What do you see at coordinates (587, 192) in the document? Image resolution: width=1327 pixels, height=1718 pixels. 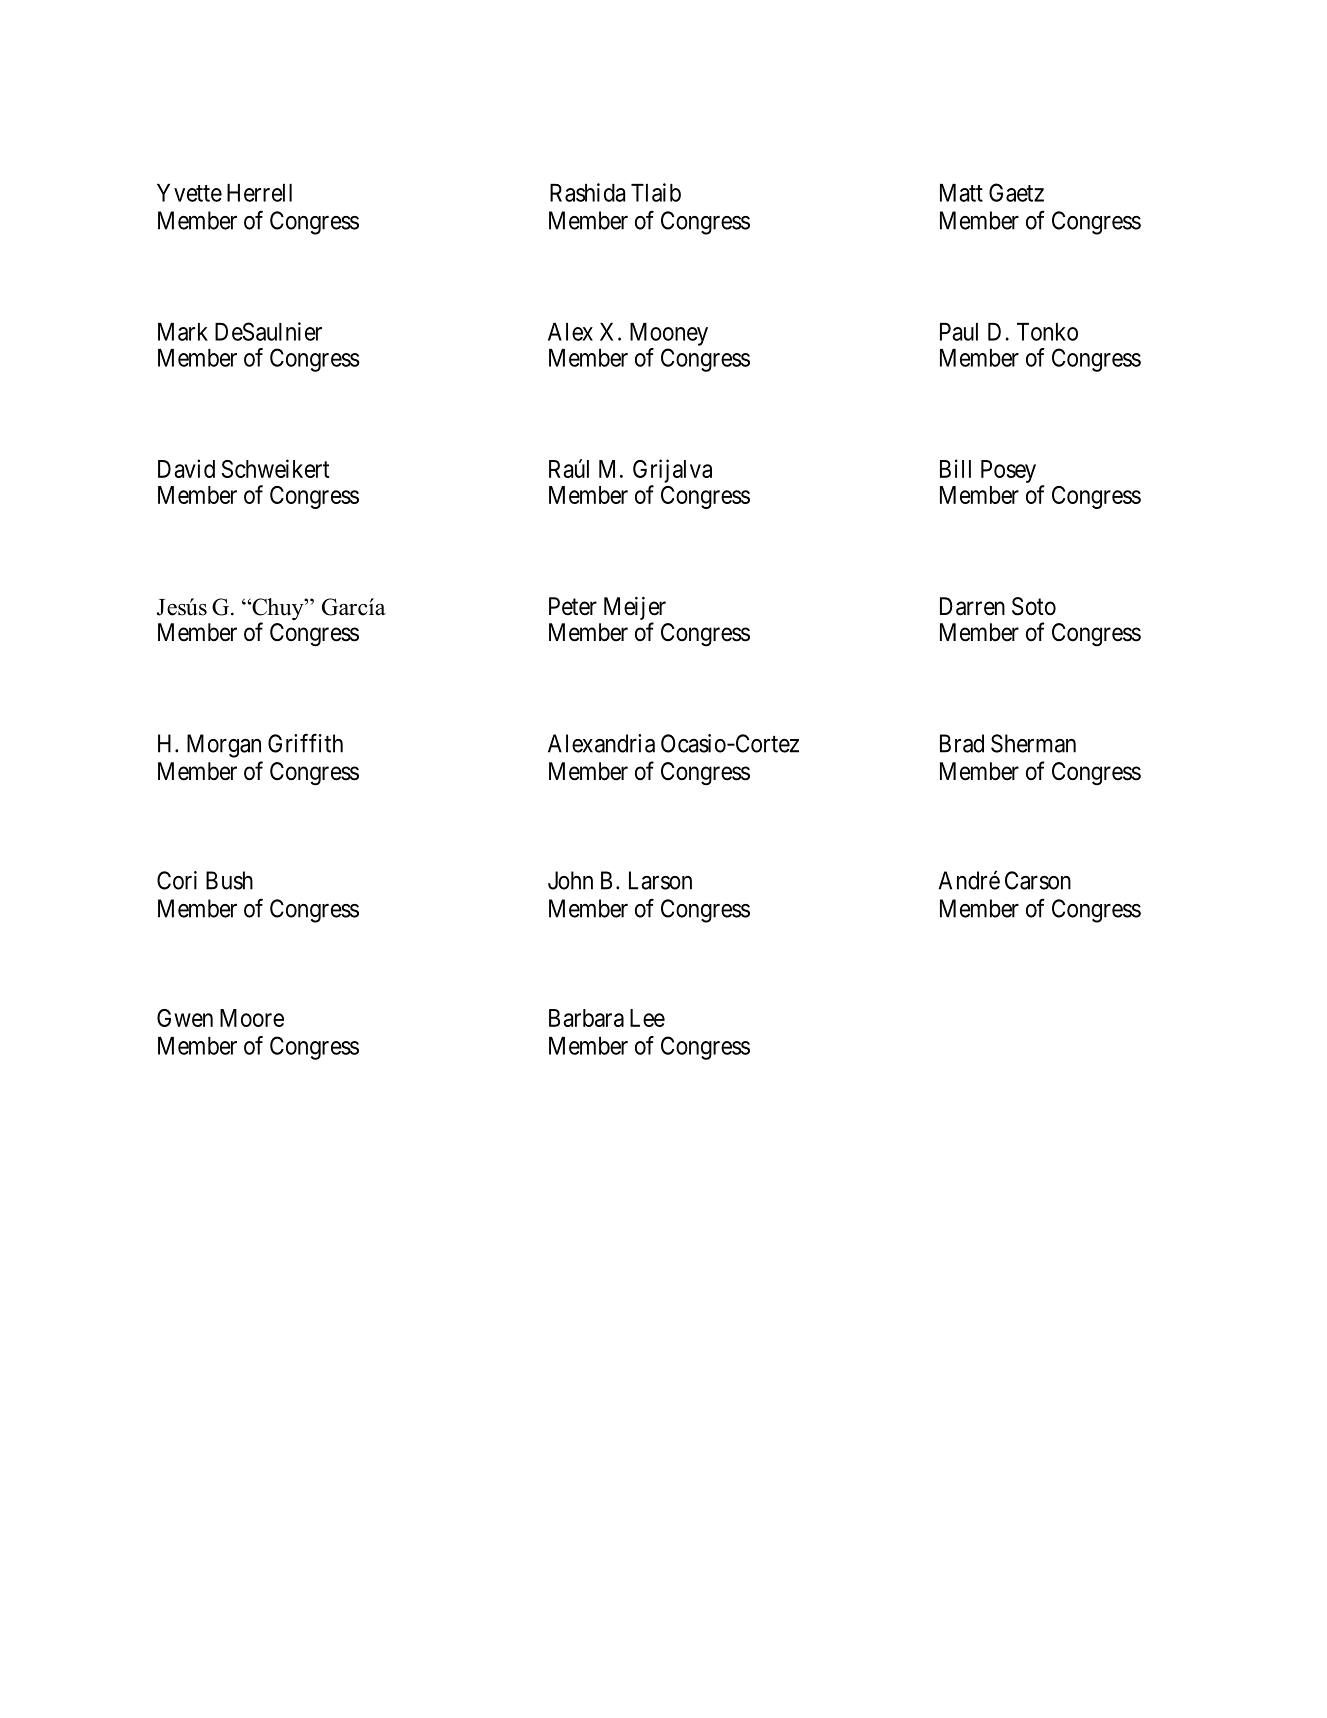 I see `Rashida` at bounding box center [587, 192].
